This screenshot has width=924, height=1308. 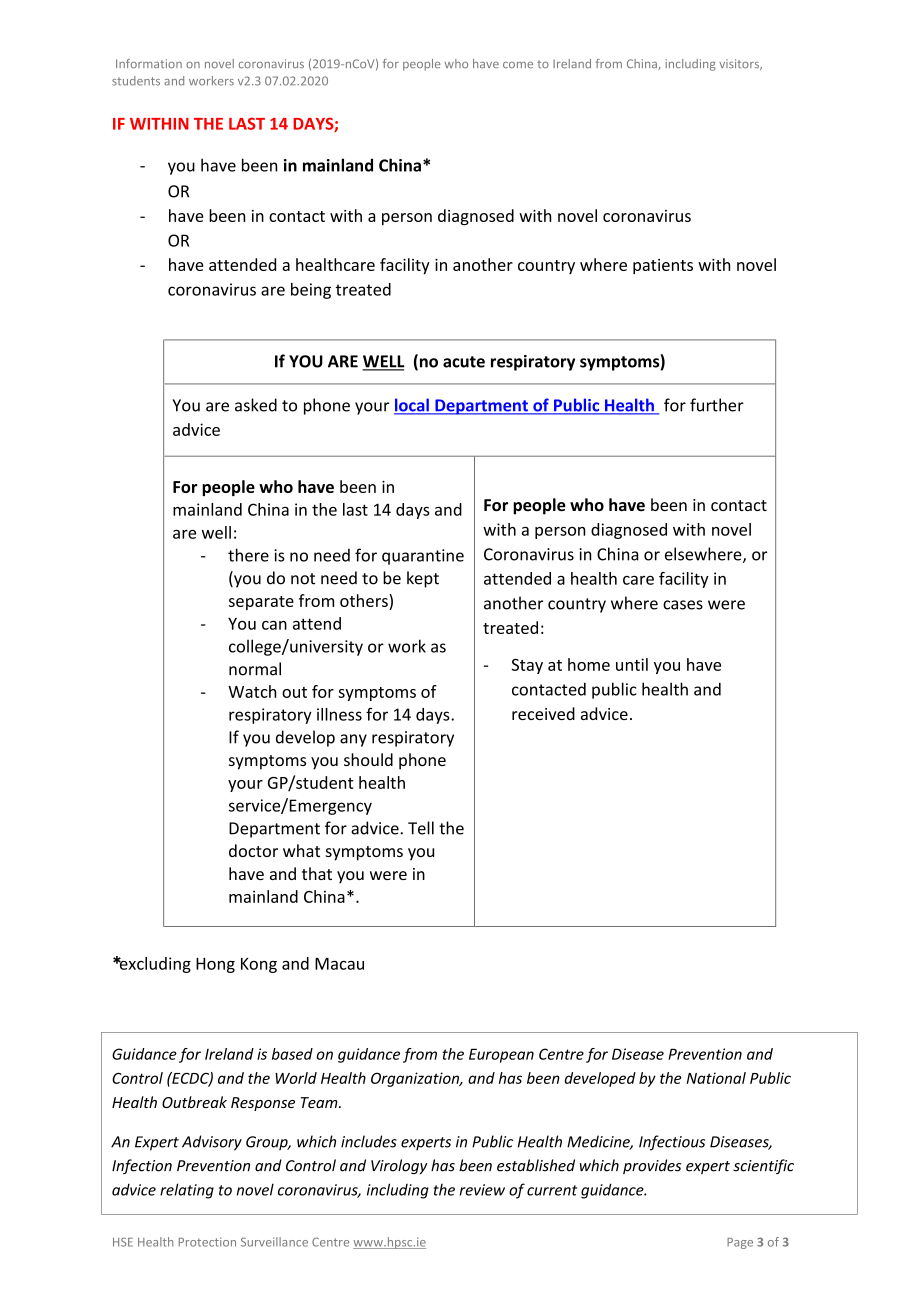 What do you see at coordinates (149, 63) in the screenshot?
I see `Information` at bounding box center [149, 63].
